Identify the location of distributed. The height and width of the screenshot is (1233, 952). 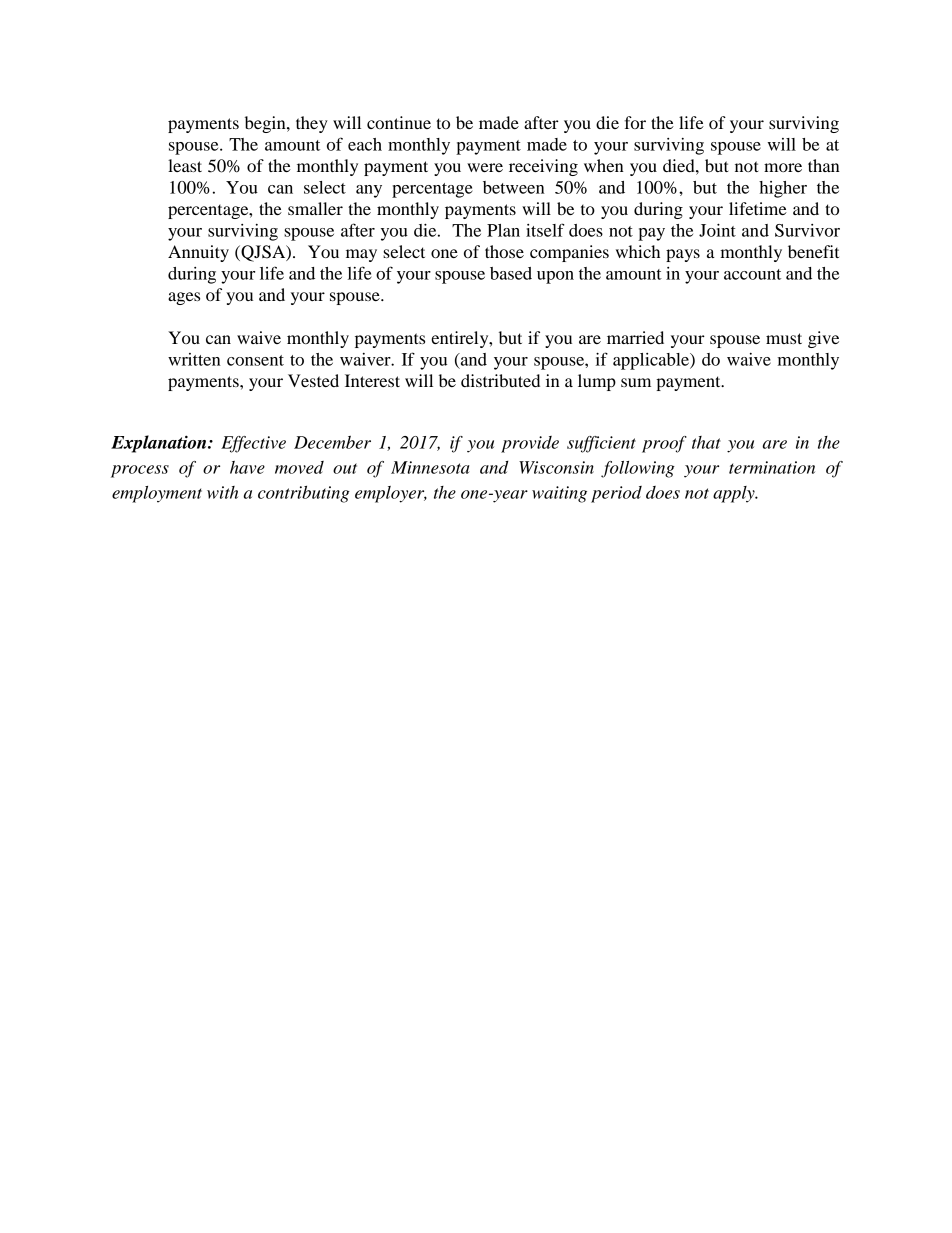
(500, 380).
